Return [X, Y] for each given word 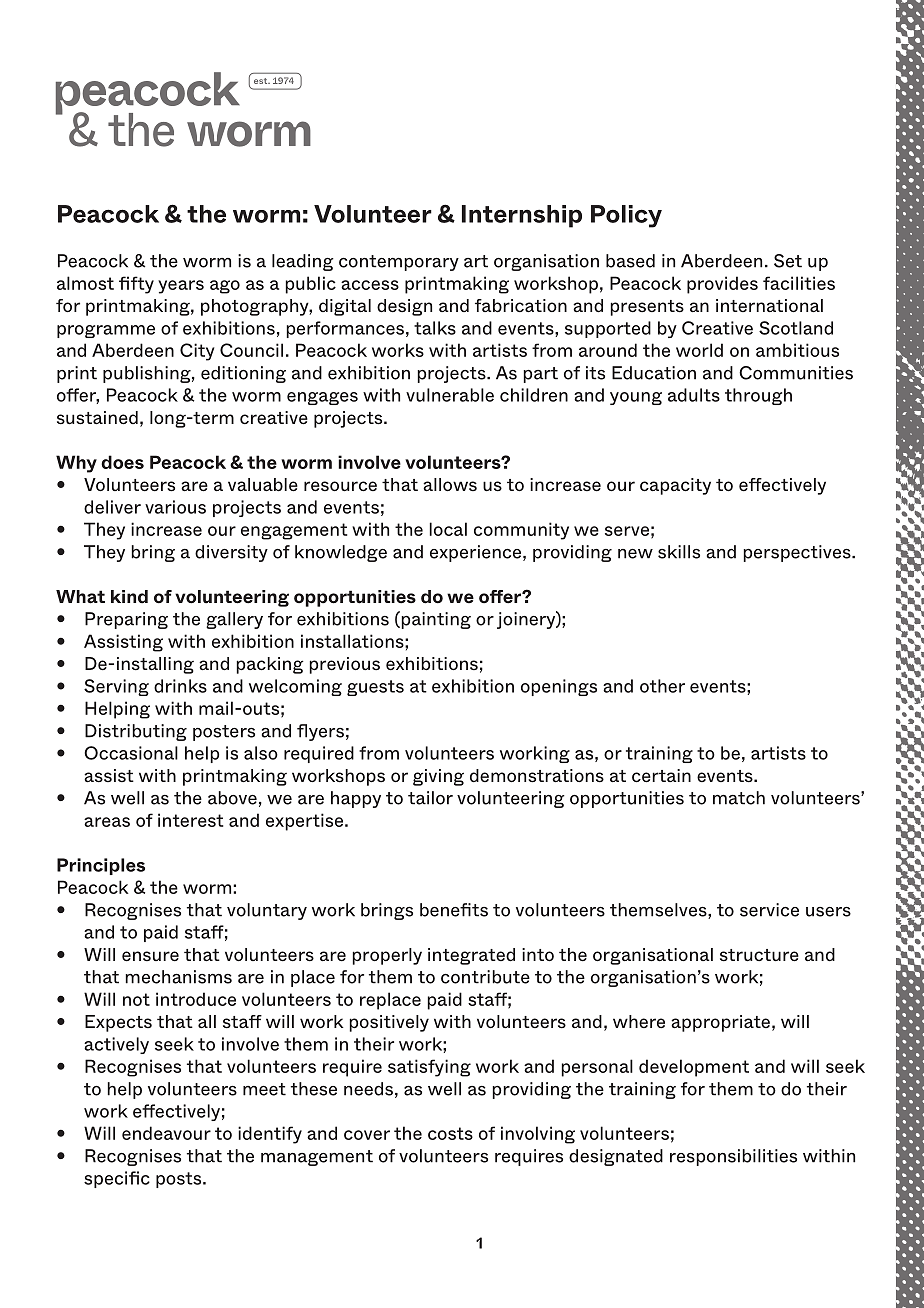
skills [679, 552]
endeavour [166, 1133]
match [739, 798]
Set [788, 261]
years [181, 287]
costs [450, 1133]
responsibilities [733, 1157]
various [175, 507]
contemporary [399, 263]
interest [190, 820]
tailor [430, 798]
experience [477, 553]
